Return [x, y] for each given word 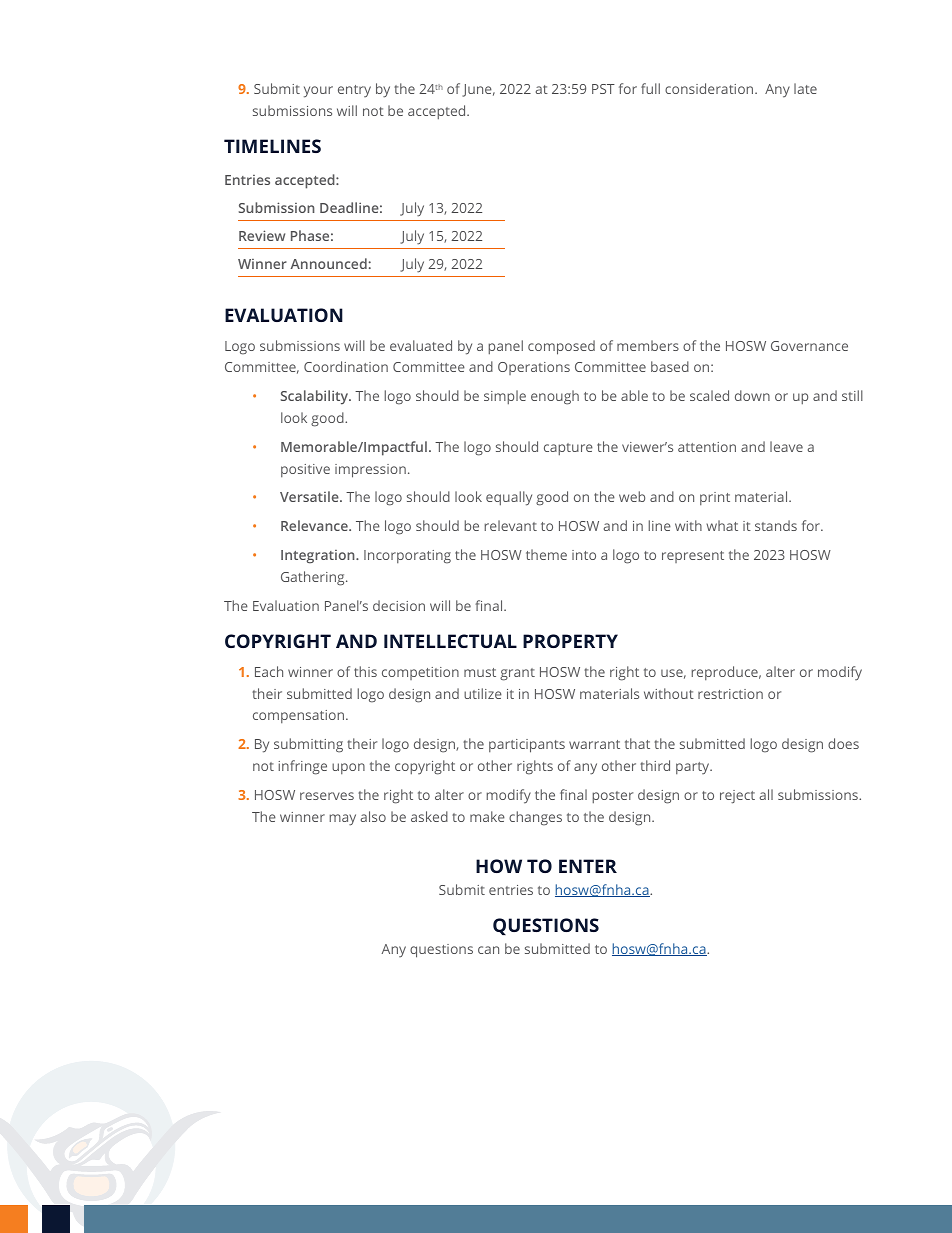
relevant [510, 525]
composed [561, 347]
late [805, 88]
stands [776, 525]
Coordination [346, 366]
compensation [300, 716]
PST [603, 89]
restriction [730, 694]
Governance [809, 346]
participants [527, 746]
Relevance [315, 525]
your [318, 92]
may [342, 820]
